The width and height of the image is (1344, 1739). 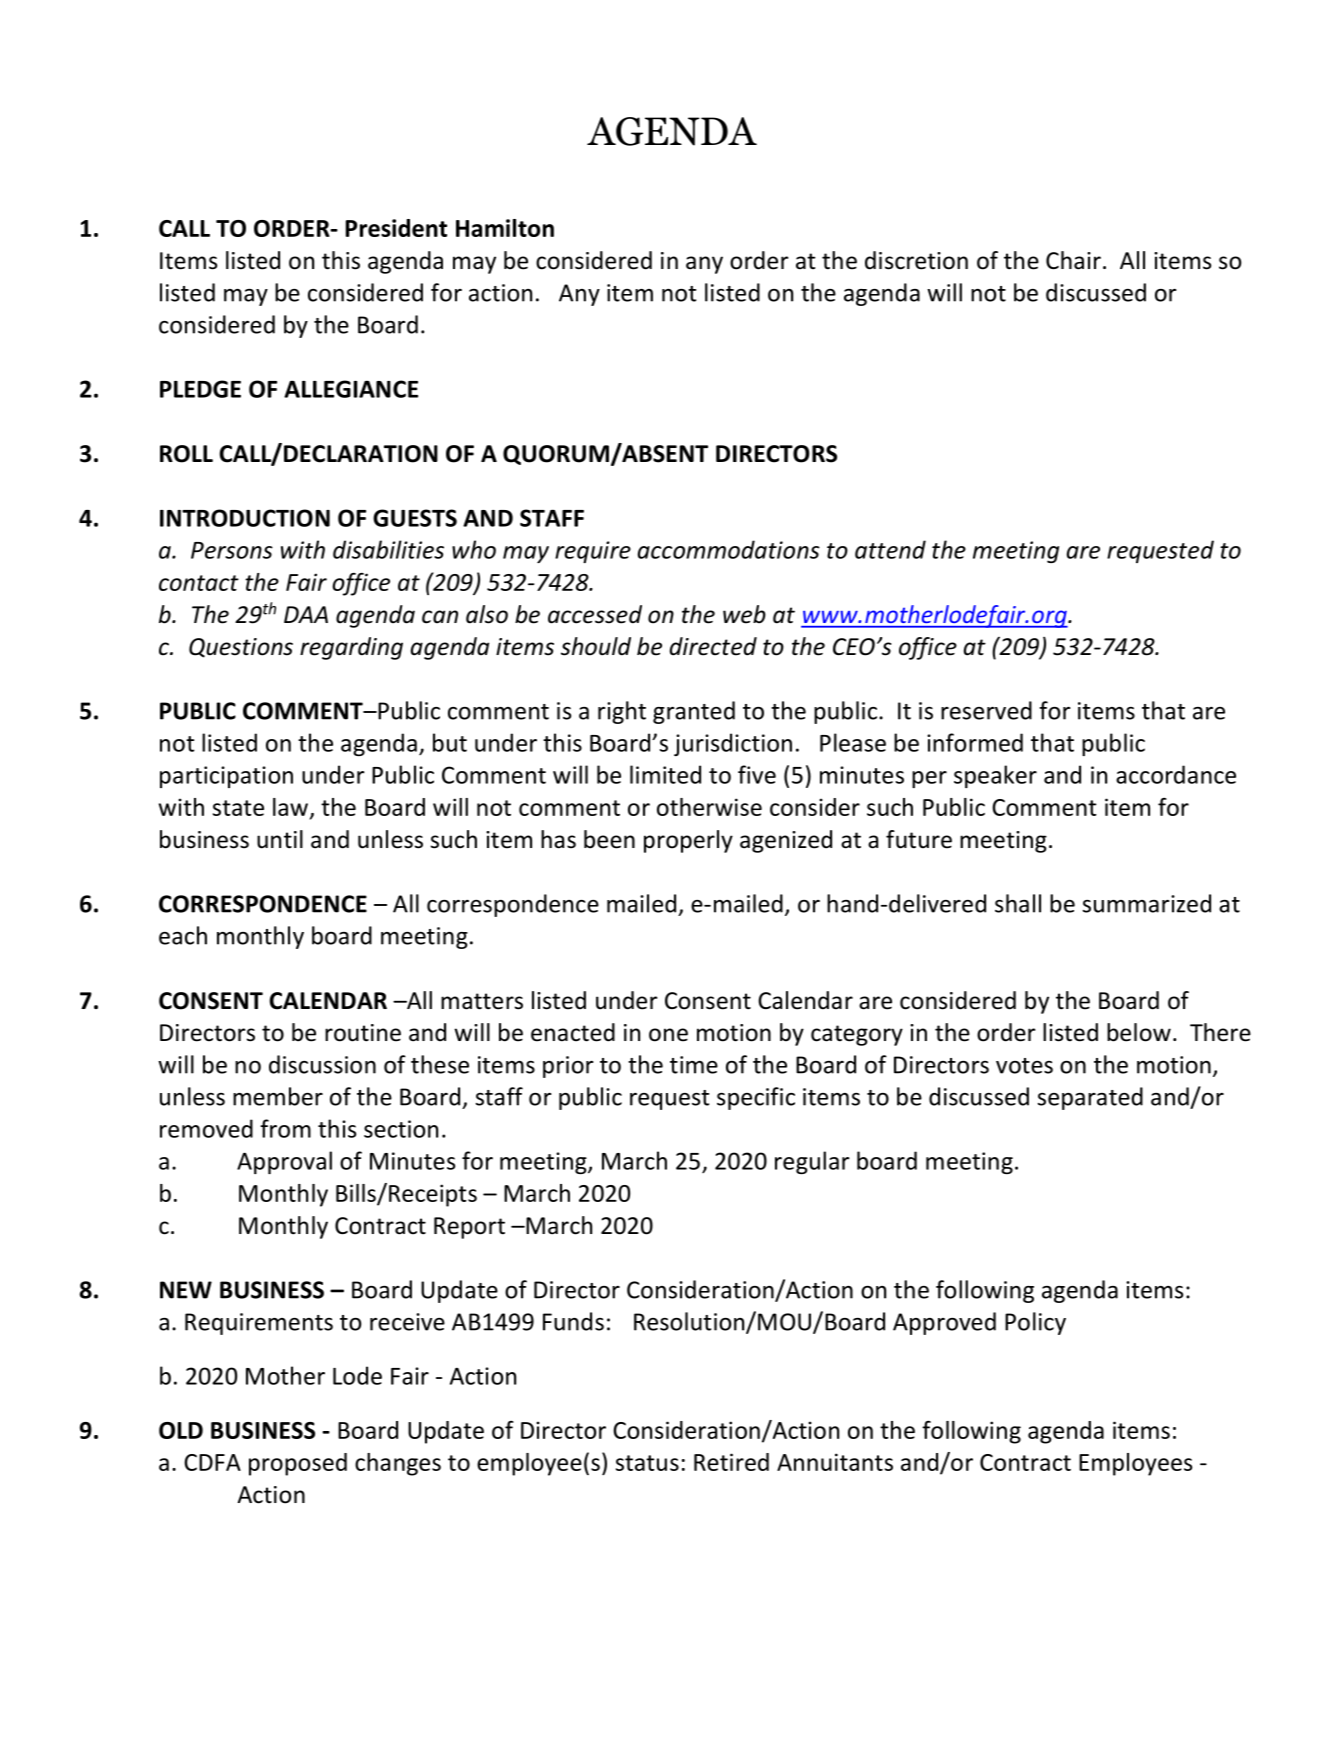 I want to click on Hamilton, so click(x=505, y=228).
